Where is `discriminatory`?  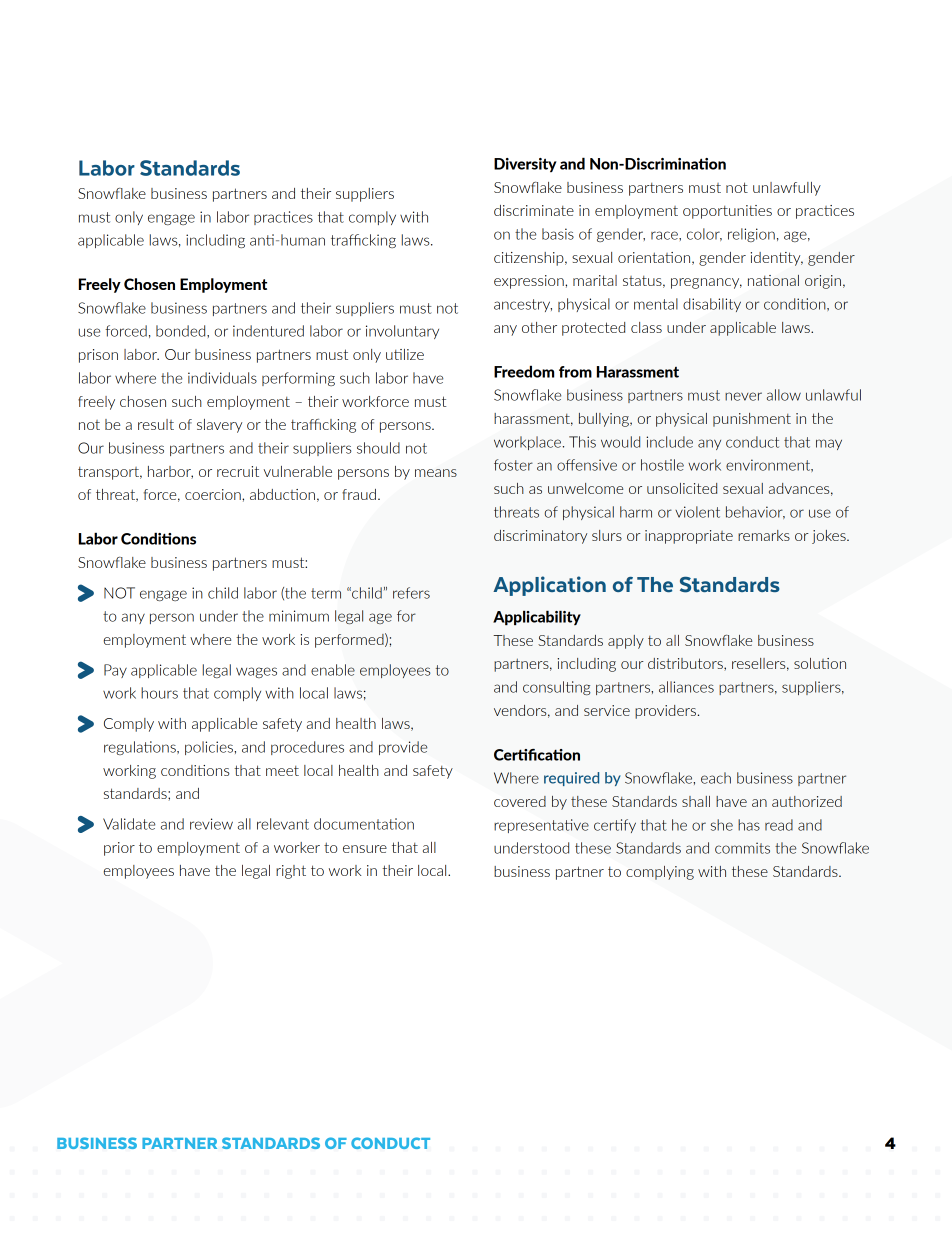
discriminatory is located at coordinates (540, 537).
